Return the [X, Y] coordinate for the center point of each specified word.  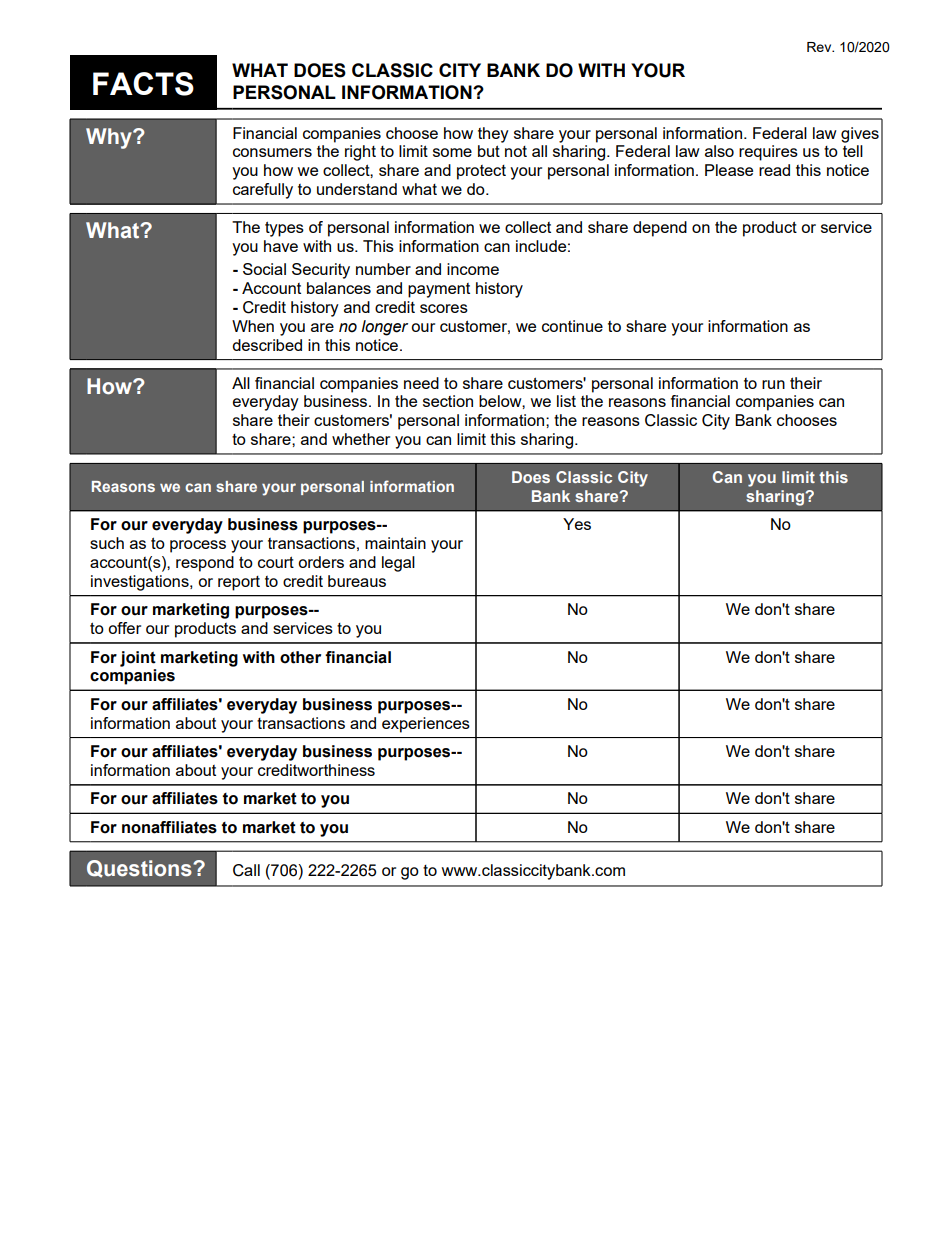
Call [246, 870]
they [493, 135]
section [448, 401]
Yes [577, 524]
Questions [140, 869]
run [773, 384]
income [473, 269]
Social [264, 269]
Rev [820, 47]
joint [138, 659]
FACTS [143, 84]
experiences [426, 725]
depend [660, 229]
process [198, 546]
